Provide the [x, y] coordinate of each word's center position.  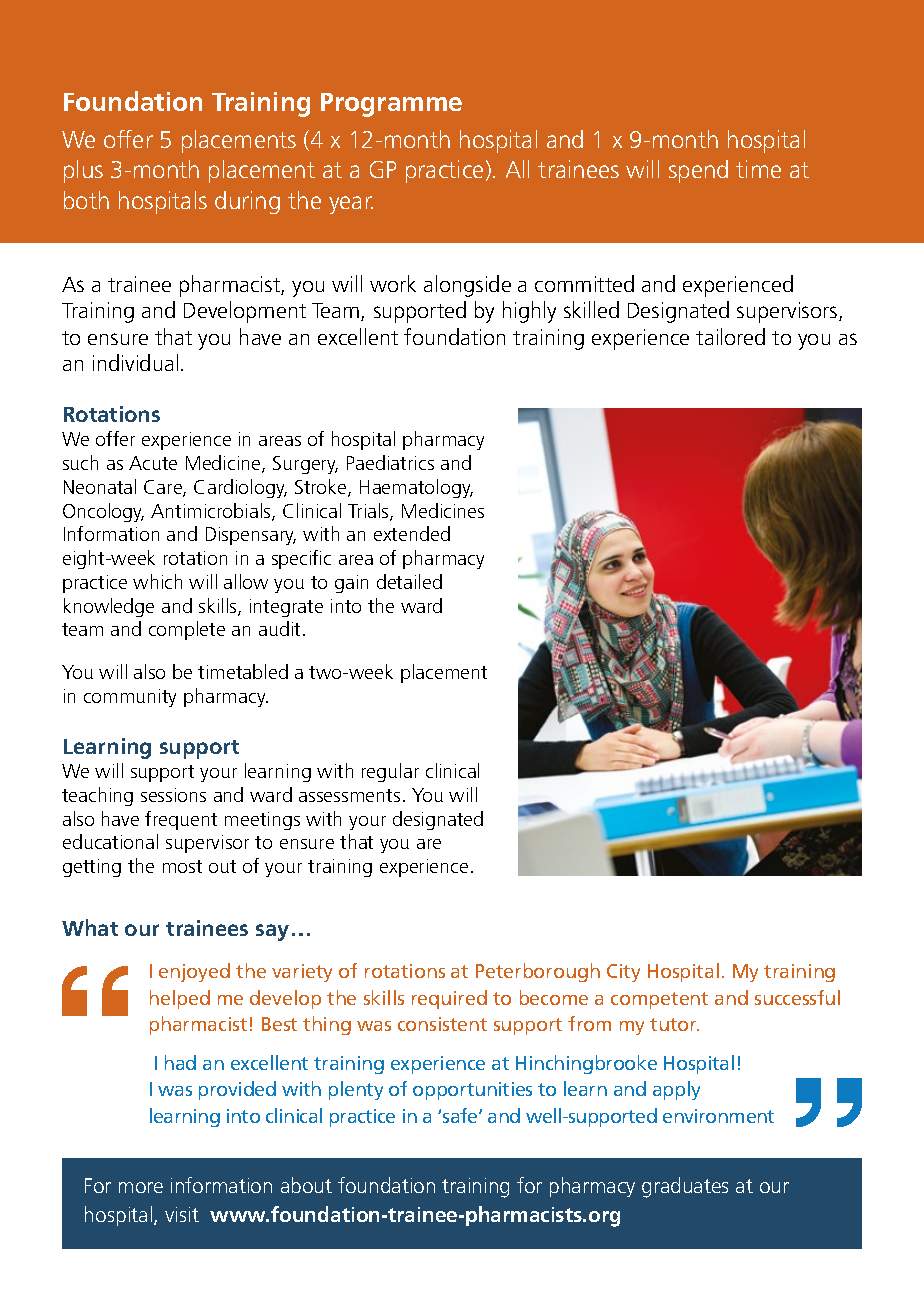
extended [412, 533]
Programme [391, 105]
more [141, 1187]
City [623, 973]
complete [187, 630]
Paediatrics [390, 462]
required [449, 999]
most [182, 866]
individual [135, 362]
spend [698, 171]
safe [461, 1115]
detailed [409, 581]
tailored [730, 336]
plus [83, 171]
